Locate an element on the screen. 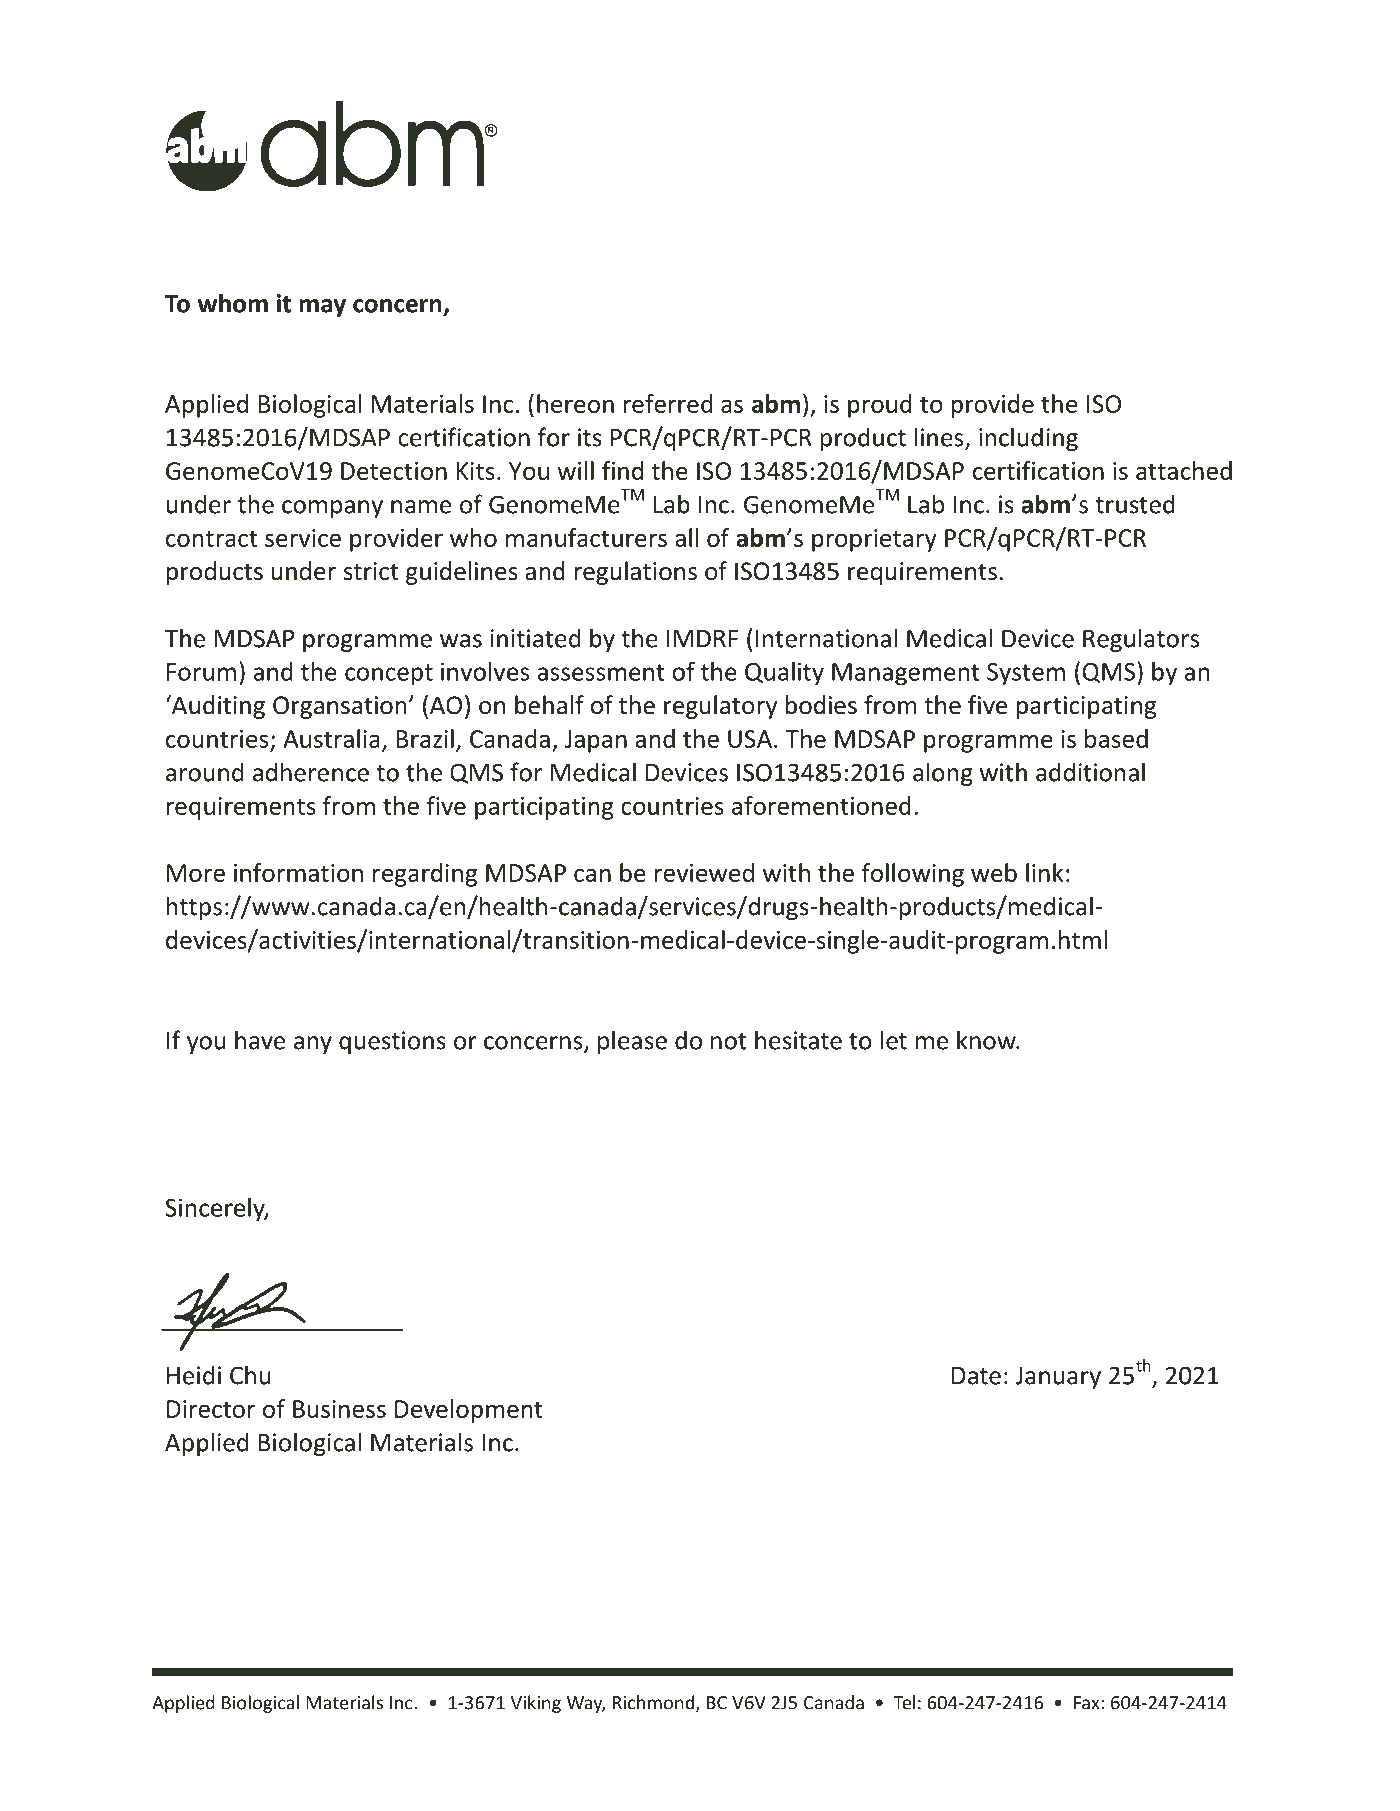 The width and height of the screenshot is (1400, 1811). not is located at coordinates (729, 1041).
